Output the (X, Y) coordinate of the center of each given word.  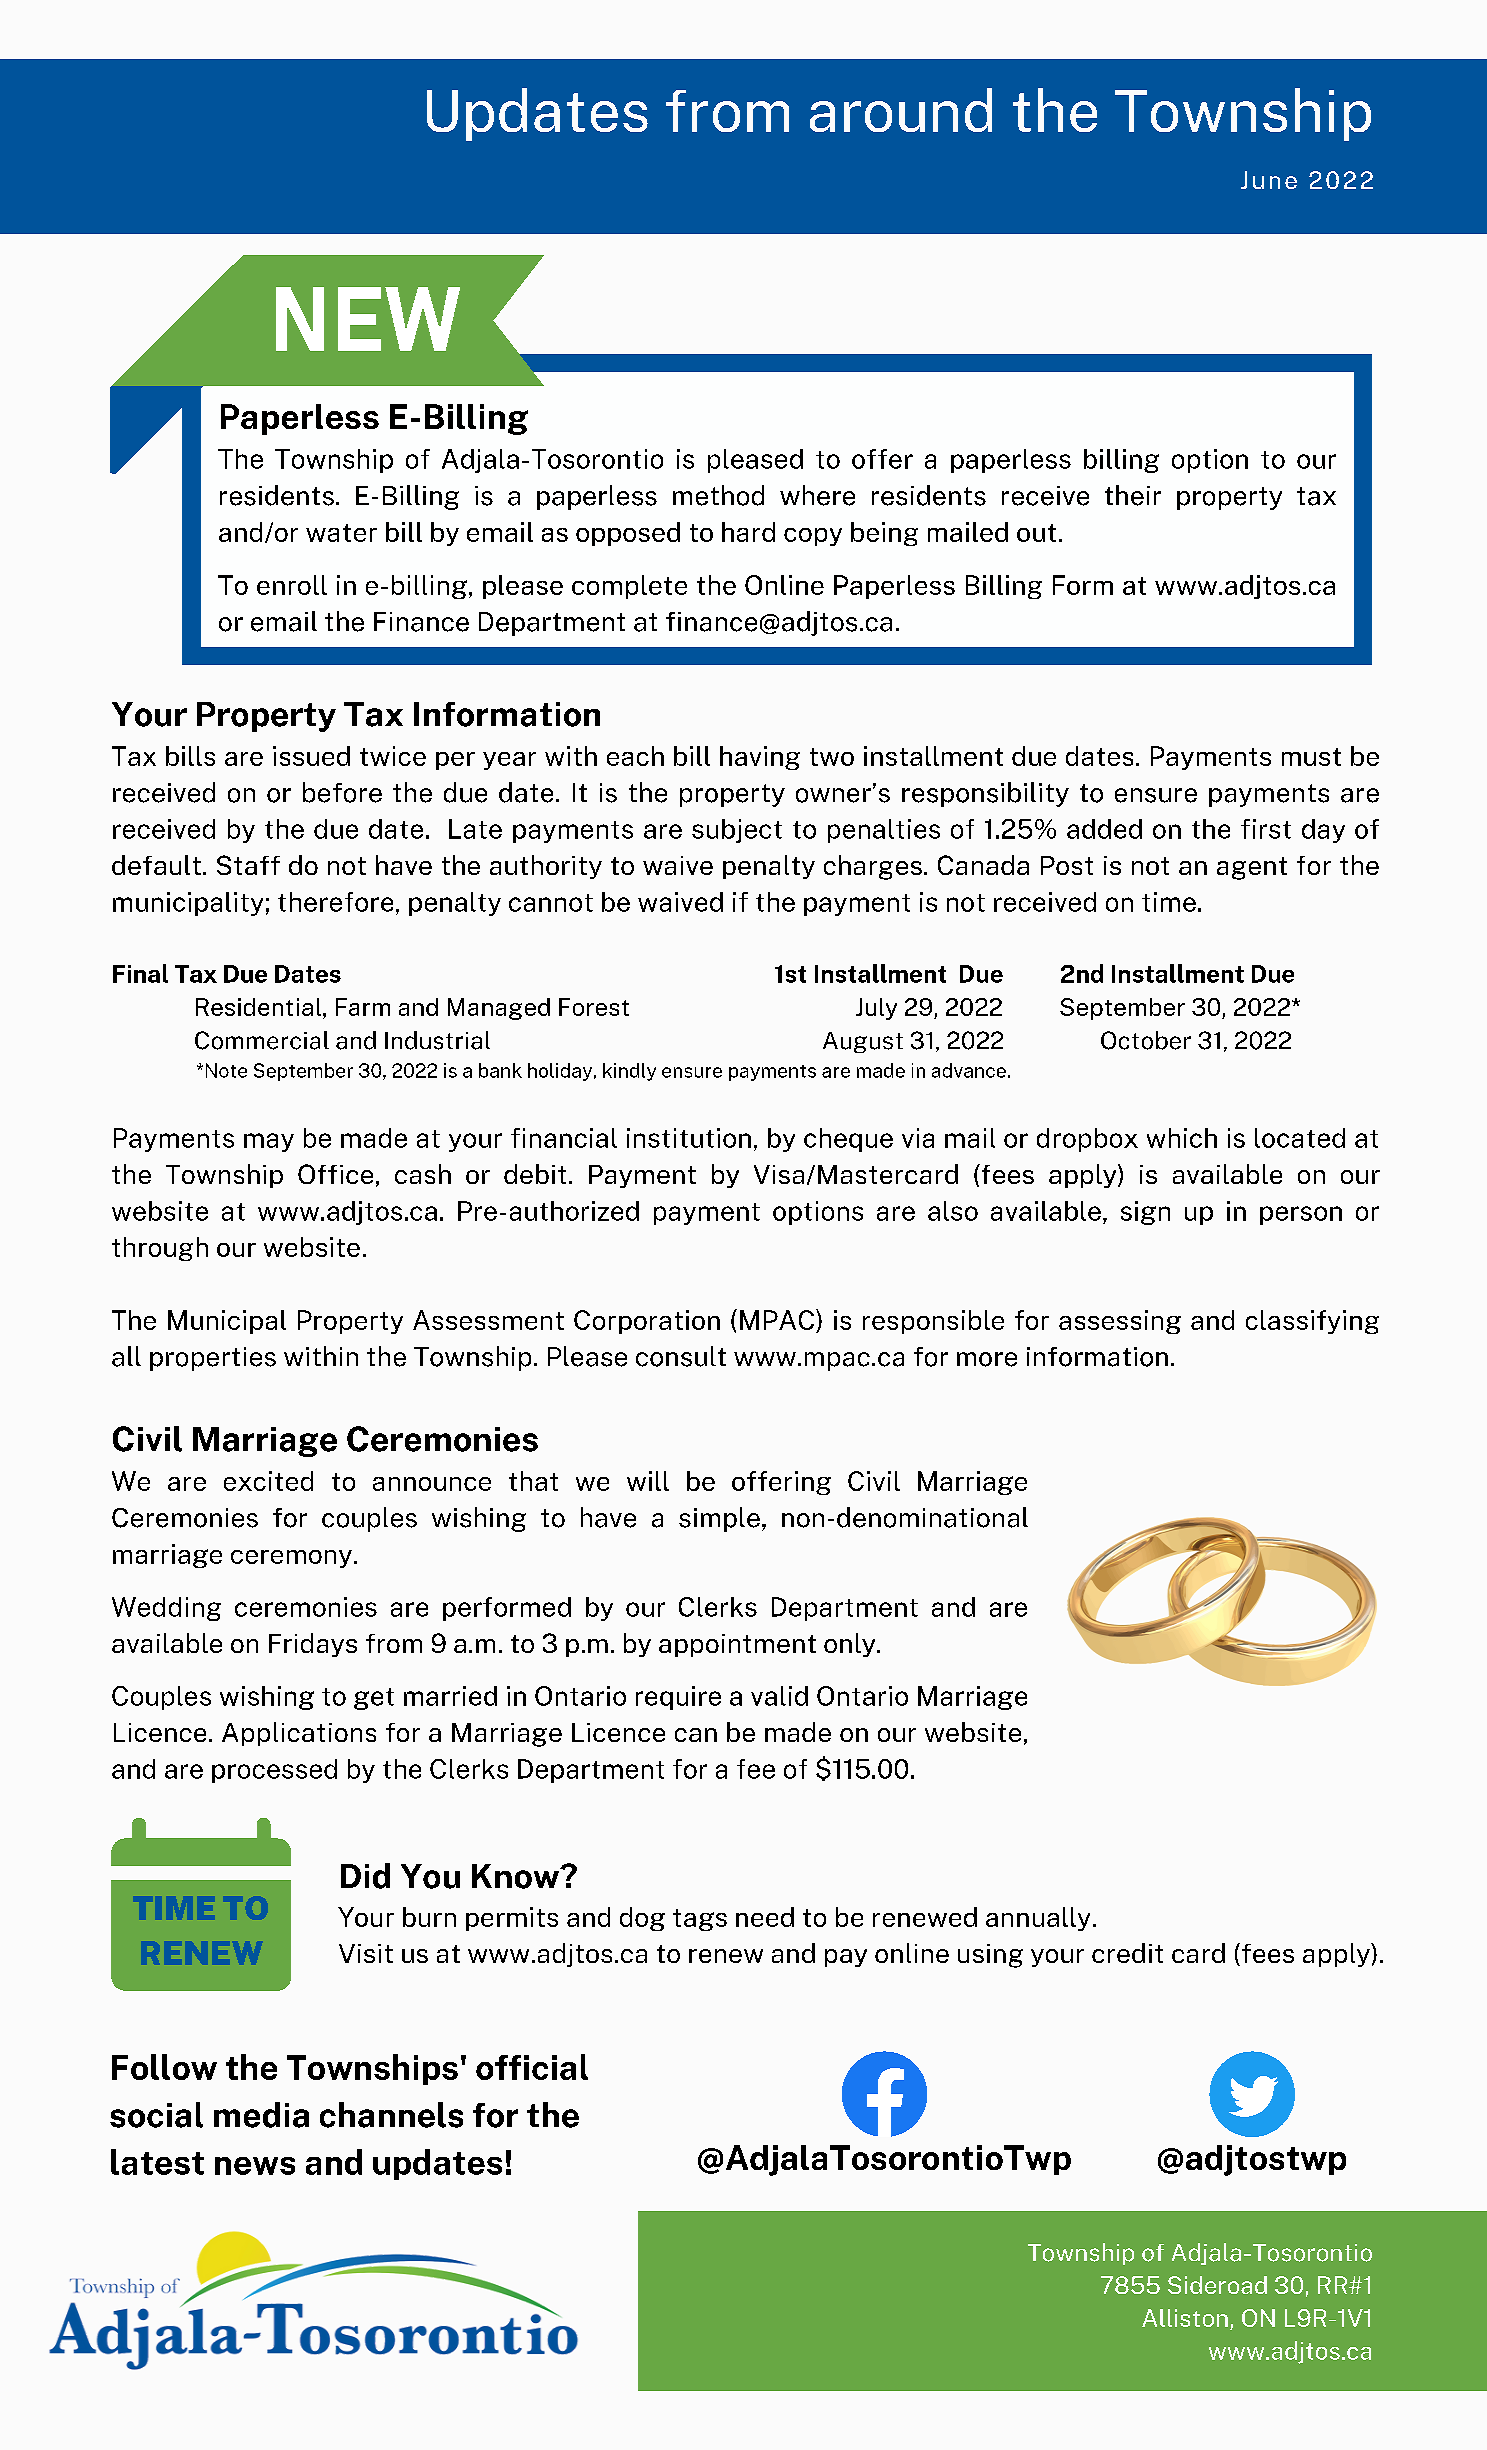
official (532, 2067)
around (901, 110)
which (1182, 1138)
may (269, 1142)
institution (689, 1138)
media (261, 2115)
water (341, 533)
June (1269, 180)
